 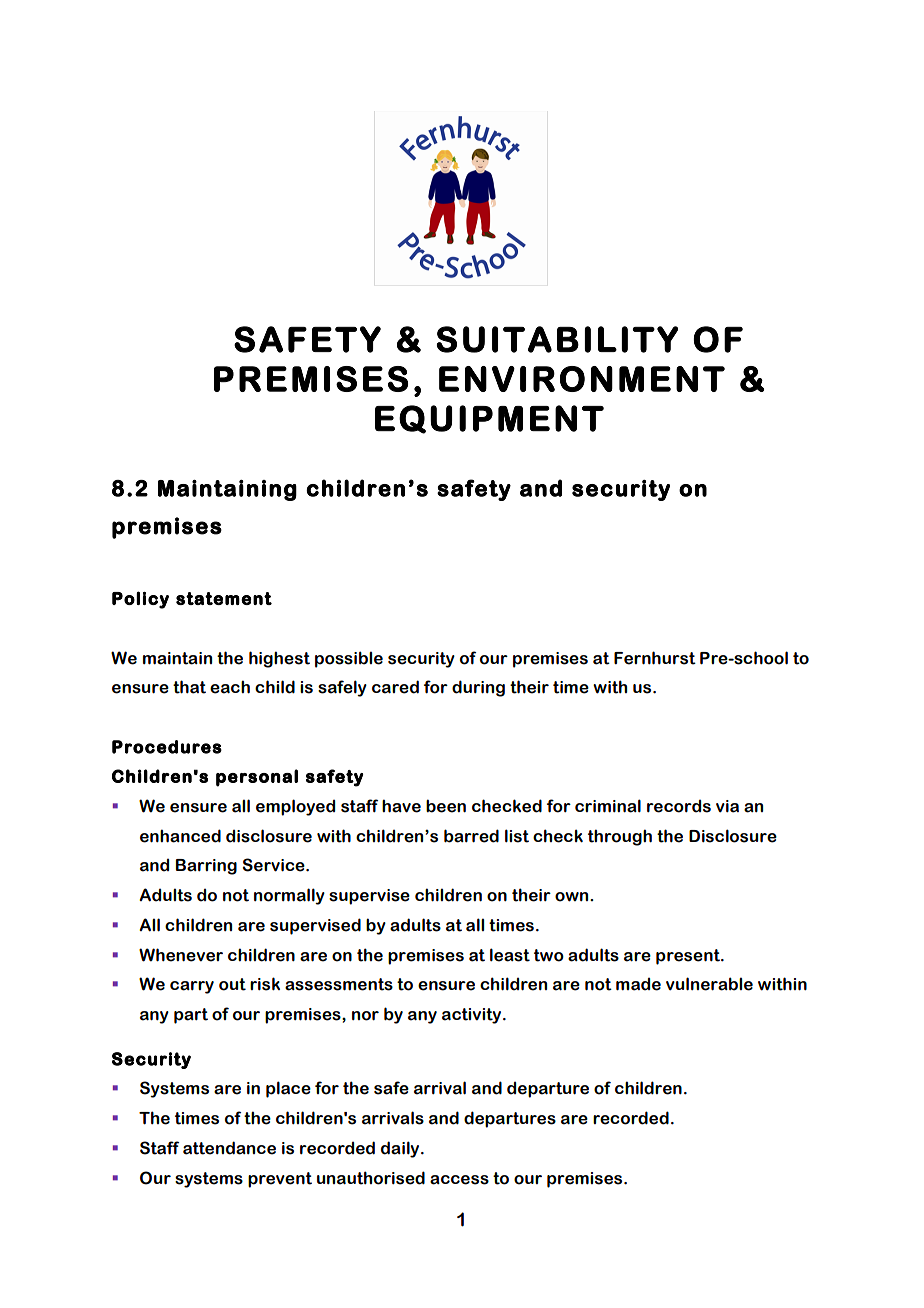 What do you see at coordinates (582, 379) in the document?
I see `ENVIRONMENT` at bounding box center [582, 379].
